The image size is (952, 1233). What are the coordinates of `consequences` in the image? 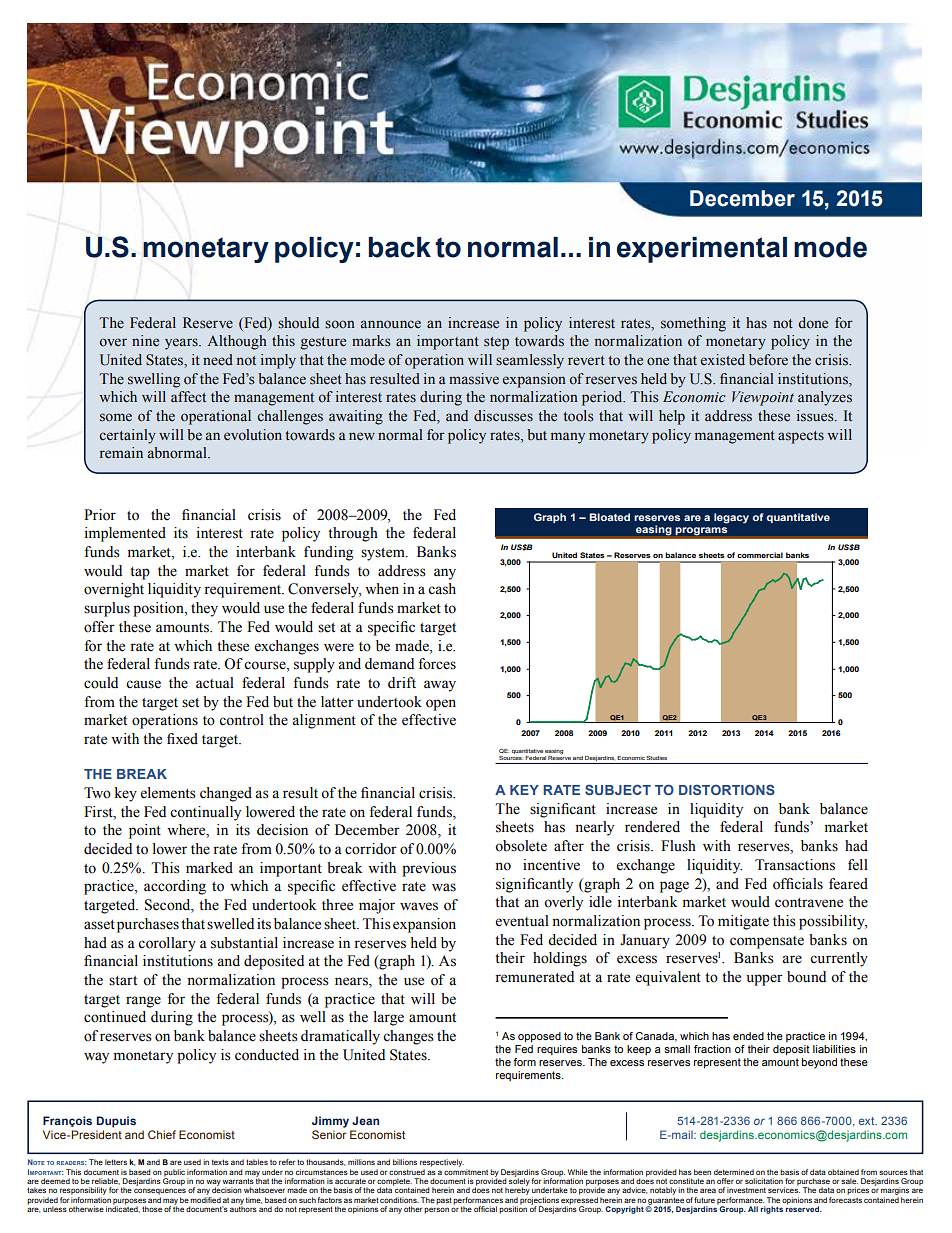 It's located at (160, 1191).
